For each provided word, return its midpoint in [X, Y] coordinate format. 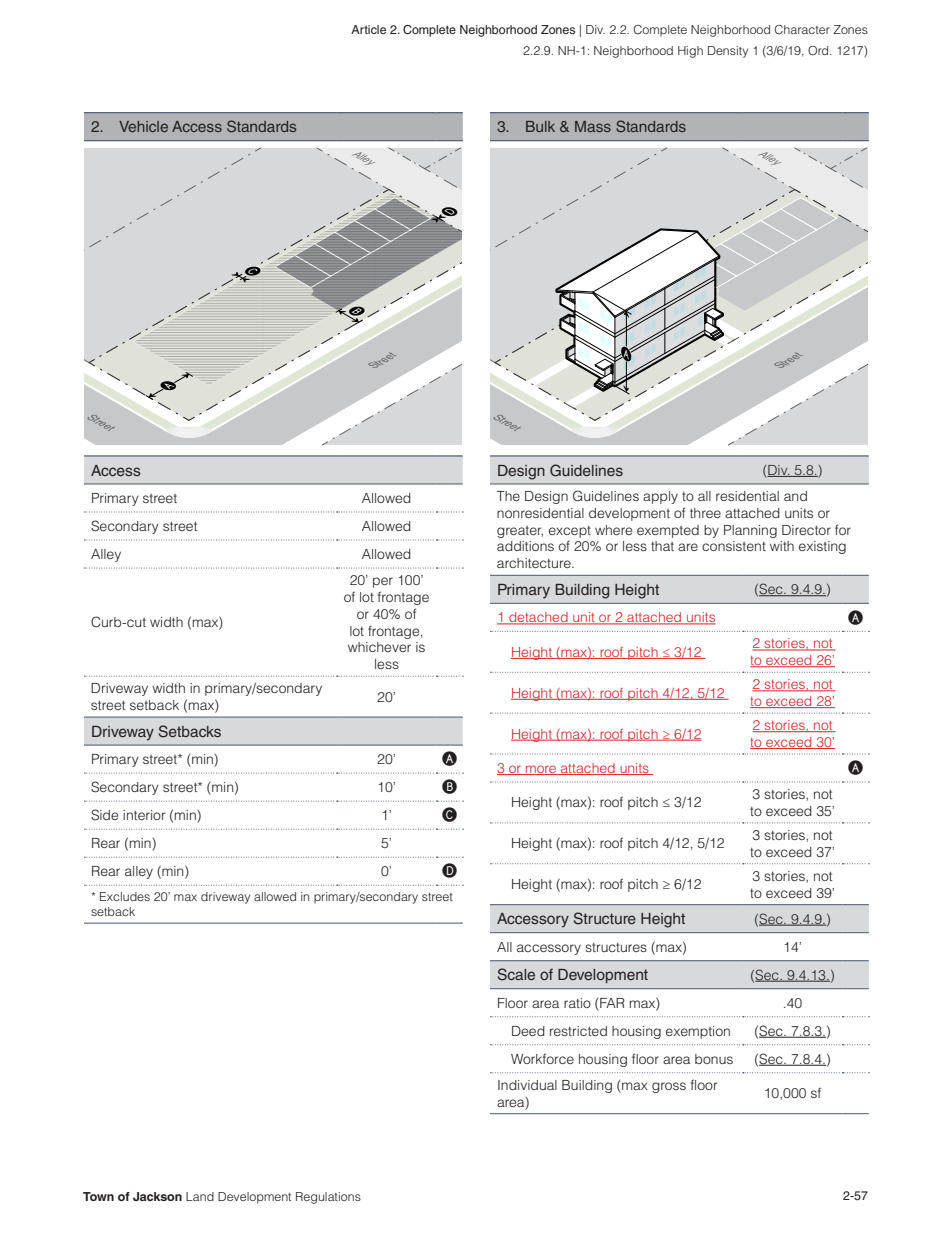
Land [200, 1196]
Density [728, 52]
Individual [527, 1085]
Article [368, 29]
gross [669, 1087]
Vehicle [143, 126]
